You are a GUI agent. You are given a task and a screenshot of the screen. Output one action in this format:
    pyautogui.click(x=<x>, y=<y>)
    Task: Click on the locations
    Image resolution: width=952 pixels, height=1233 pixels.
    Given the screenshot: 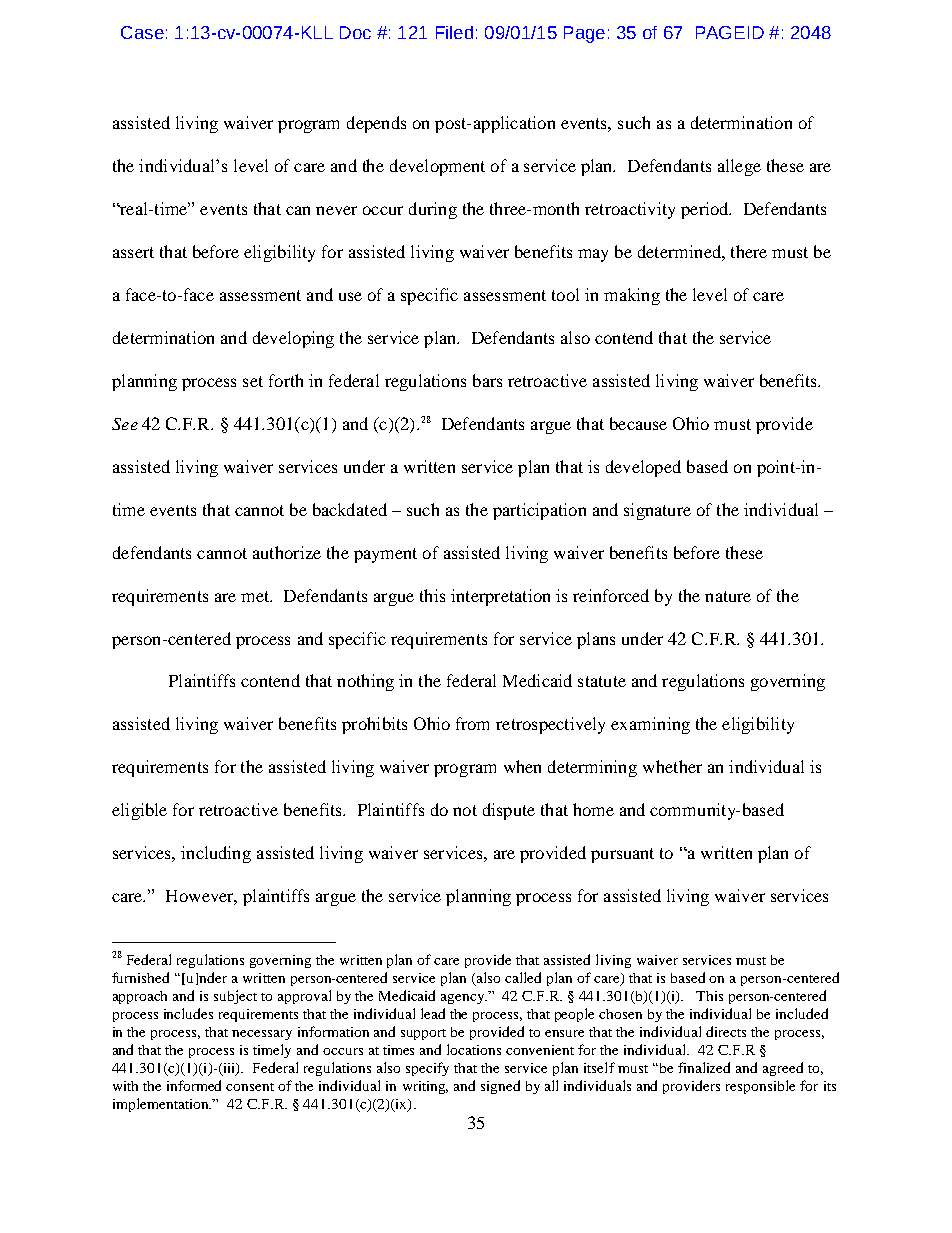 What is the action you would take?
    pyautogui.click(x=474, y=1049)
